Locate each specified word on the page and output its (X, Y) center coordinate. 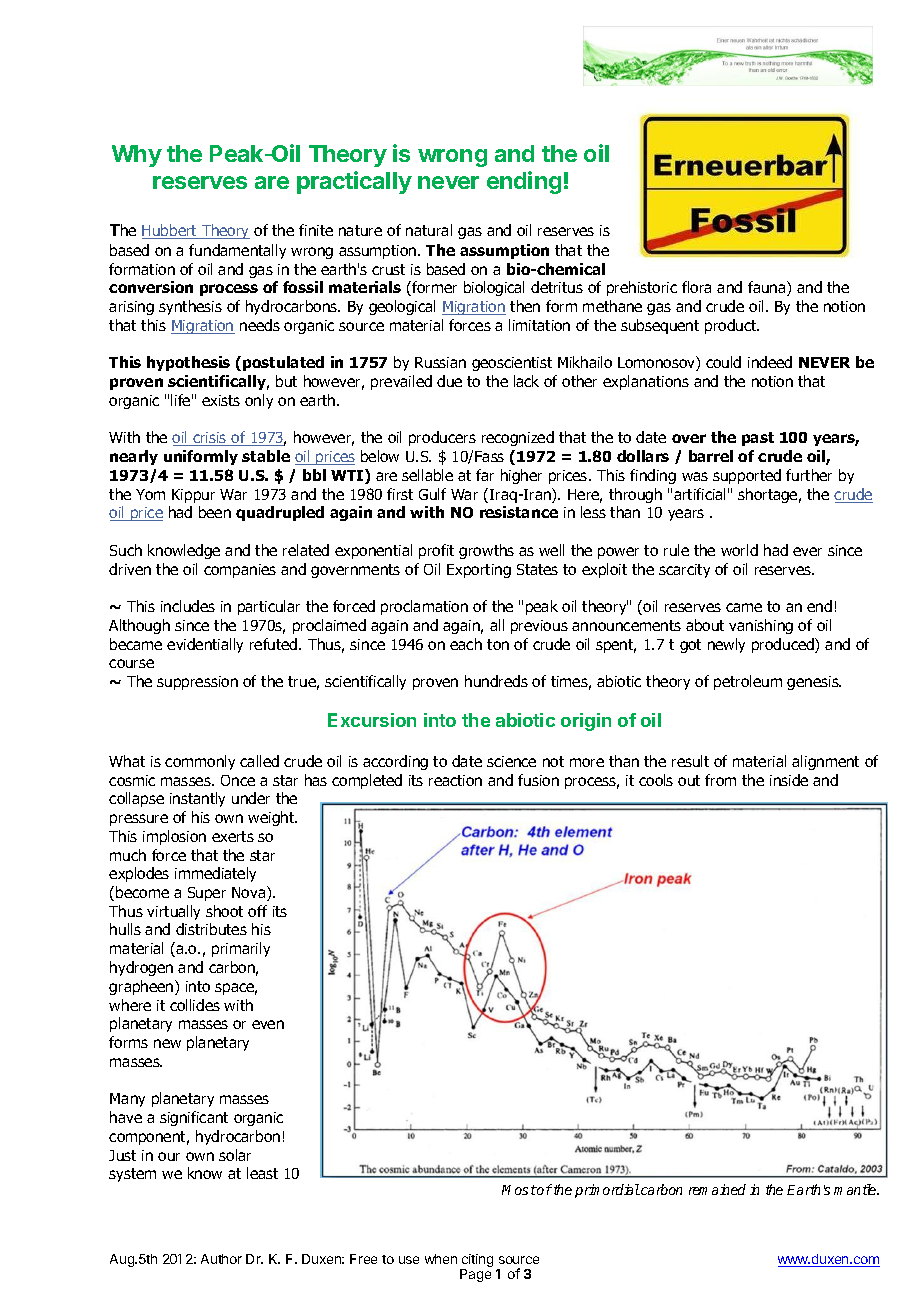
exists (221, 400)
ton (498, 644)
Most (519, 1190)
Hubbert (170, 231)
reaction (455, 780)
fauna (768, 288)
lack (526, 381)
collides (195, 1005)
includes (188, 606)
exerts (233, 836)
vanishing (761, 626)
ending (524, 182)
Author (221, 1259)
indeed (770, 362)
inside (789, 780)
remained (717, 1189)
